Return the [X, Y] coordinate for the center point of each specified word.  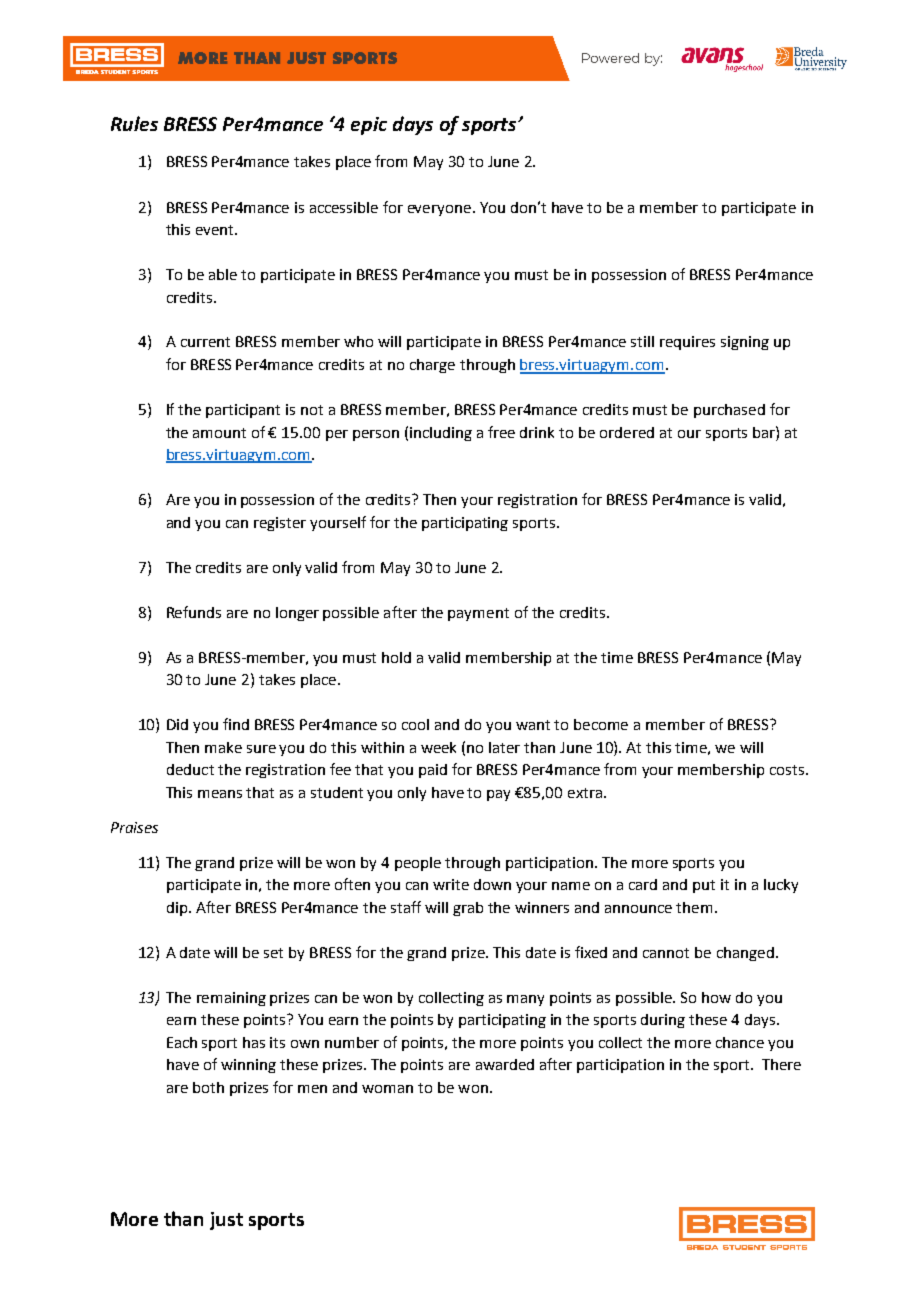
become [601, 724]
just [226, 1221]
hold [396, 657]
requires [687, 343]
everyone [439, 210]
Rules [134, 123]
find [236, 724]
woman [387, 1089]
